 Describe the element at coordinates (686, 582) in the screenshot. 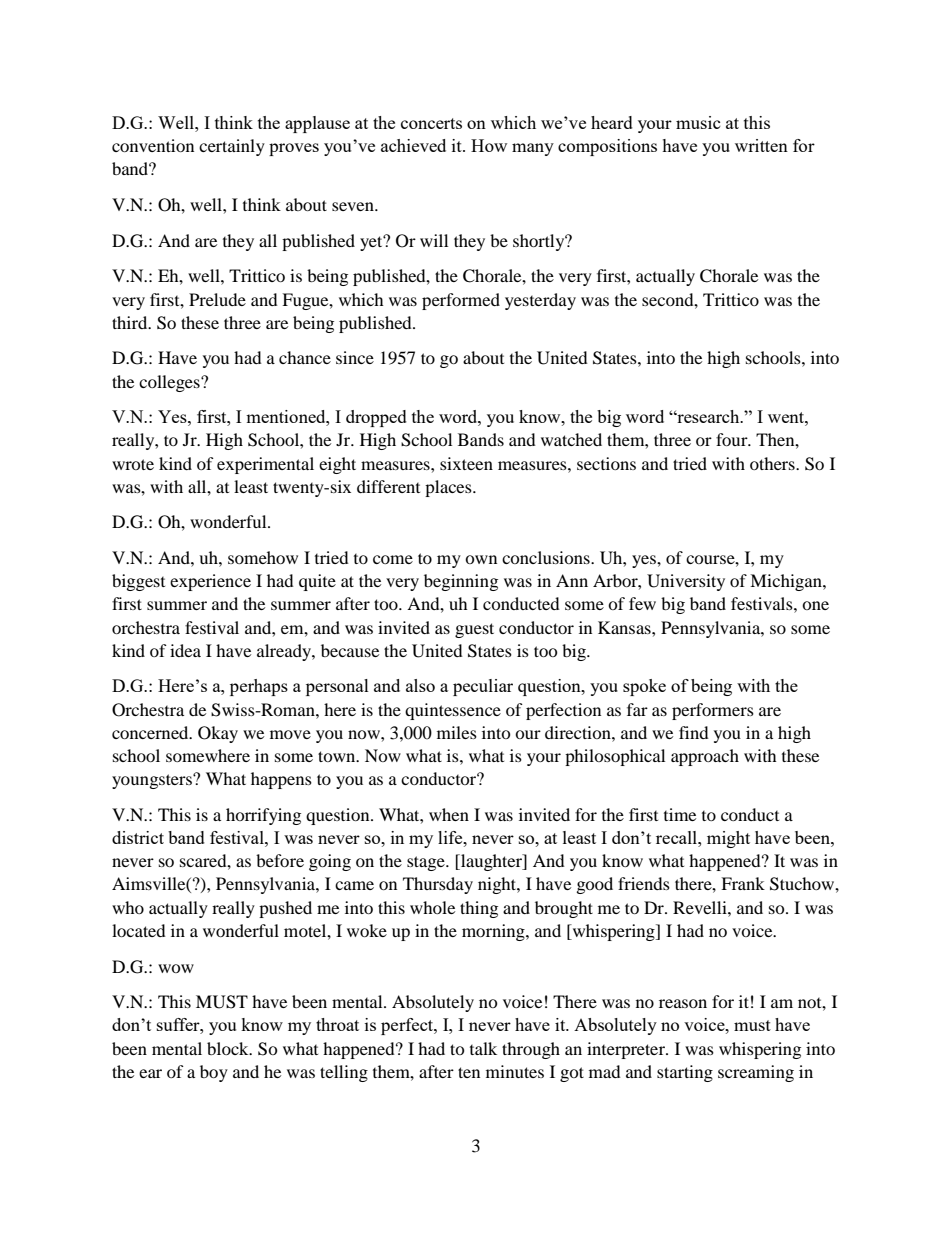

I see `University` at that location.
